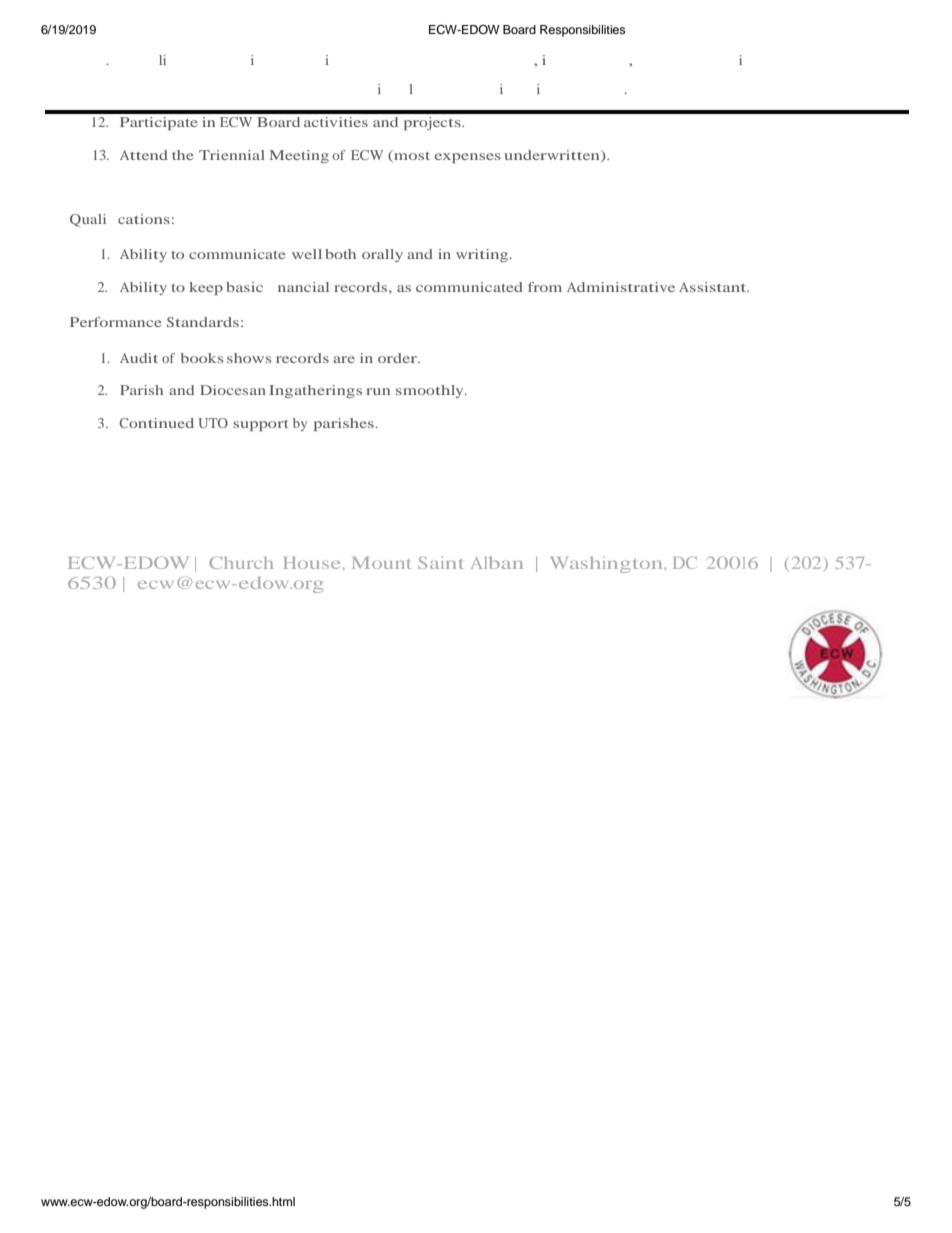 This page has height=1233, width=952. I want to click on order, so click(398, 358).
